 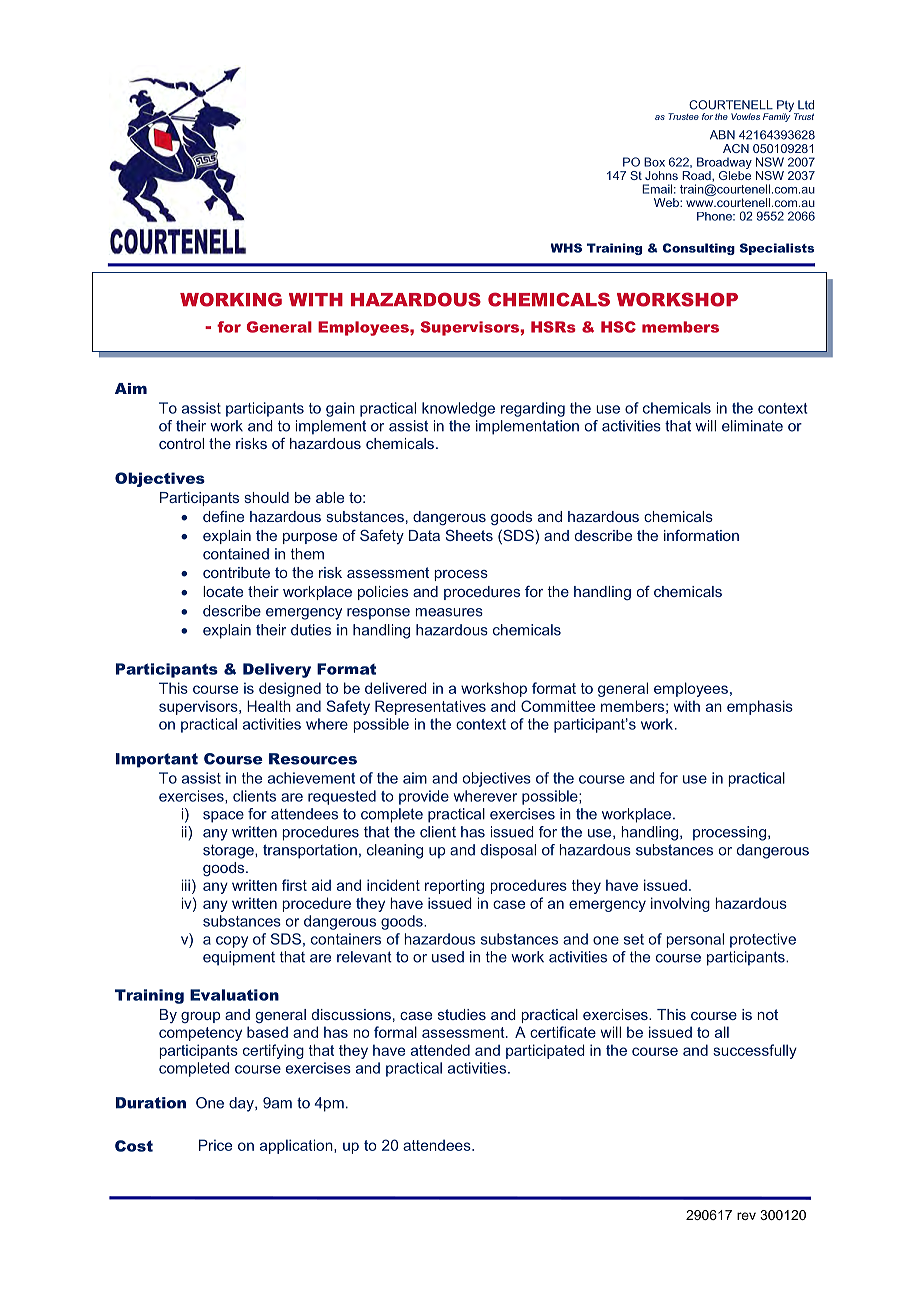 What do you see at coordinates (618, 327) in the screenshot?
I see `HSC` at bounding box center [618, 327].
